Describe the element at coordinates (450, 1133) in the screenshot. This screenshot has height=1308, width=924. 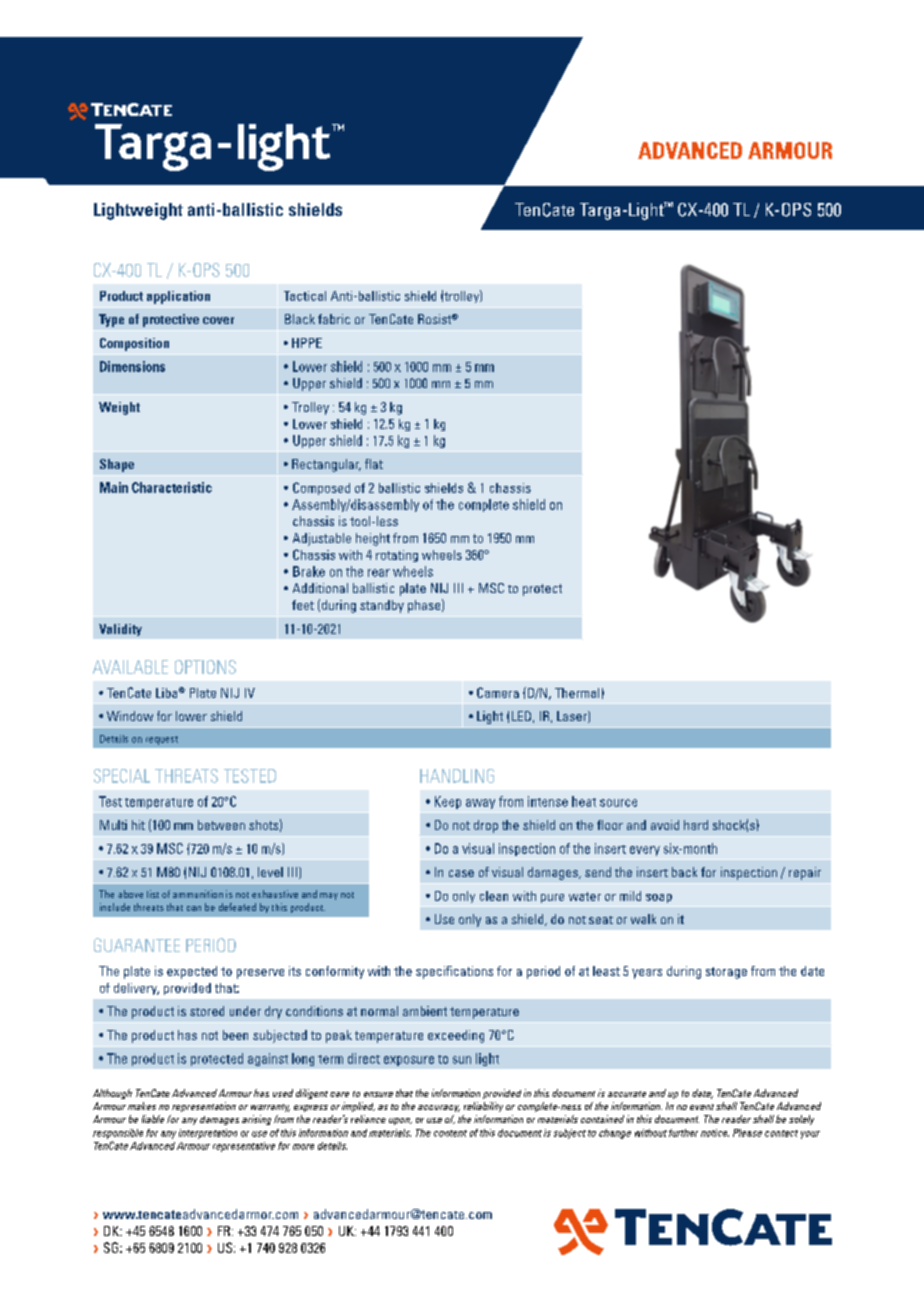
I see `content` at that location.
